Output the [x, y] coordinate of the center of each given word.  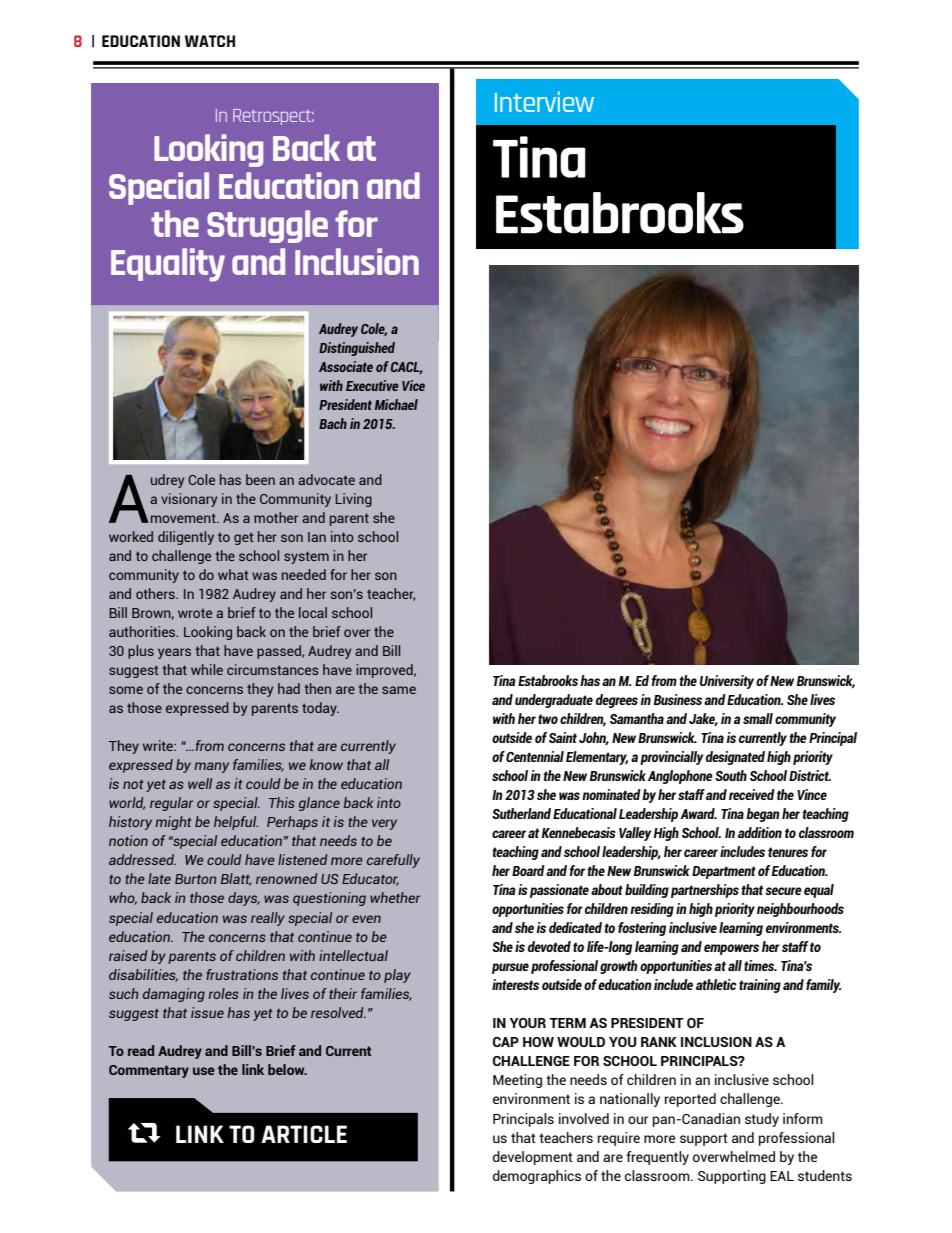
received [752, 794]
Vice [413, 385]
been [260, 479]
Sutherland [521, 813]
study [762, 1120]
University [727, 682]
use [204, 1071]
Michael [396, 404]
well [200, 783]
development [533, 1158]
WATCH [210, 41]
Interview [544, 101]
